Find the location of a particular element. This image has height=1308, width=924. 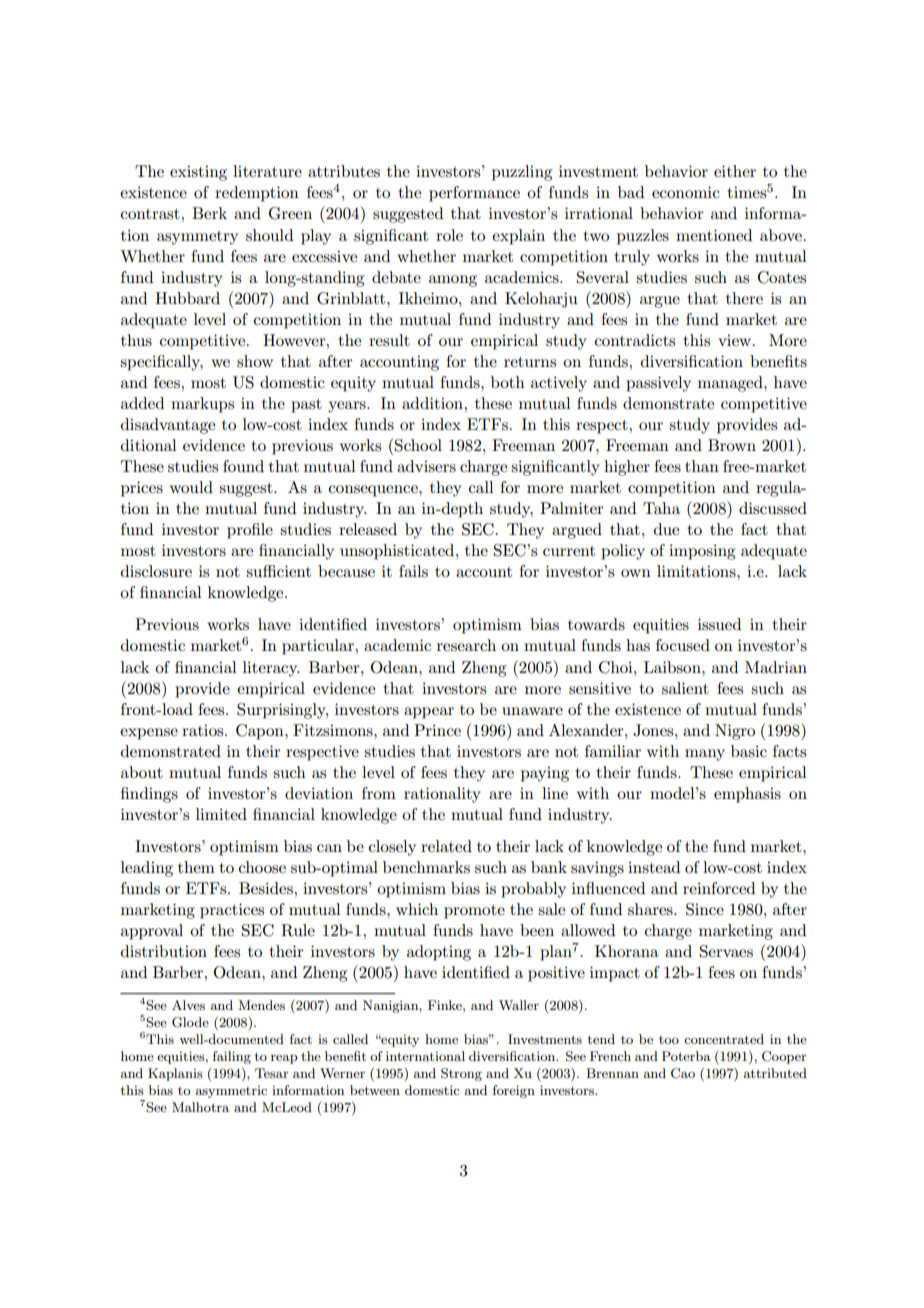

advisers is located at coordinates (426, 466).
